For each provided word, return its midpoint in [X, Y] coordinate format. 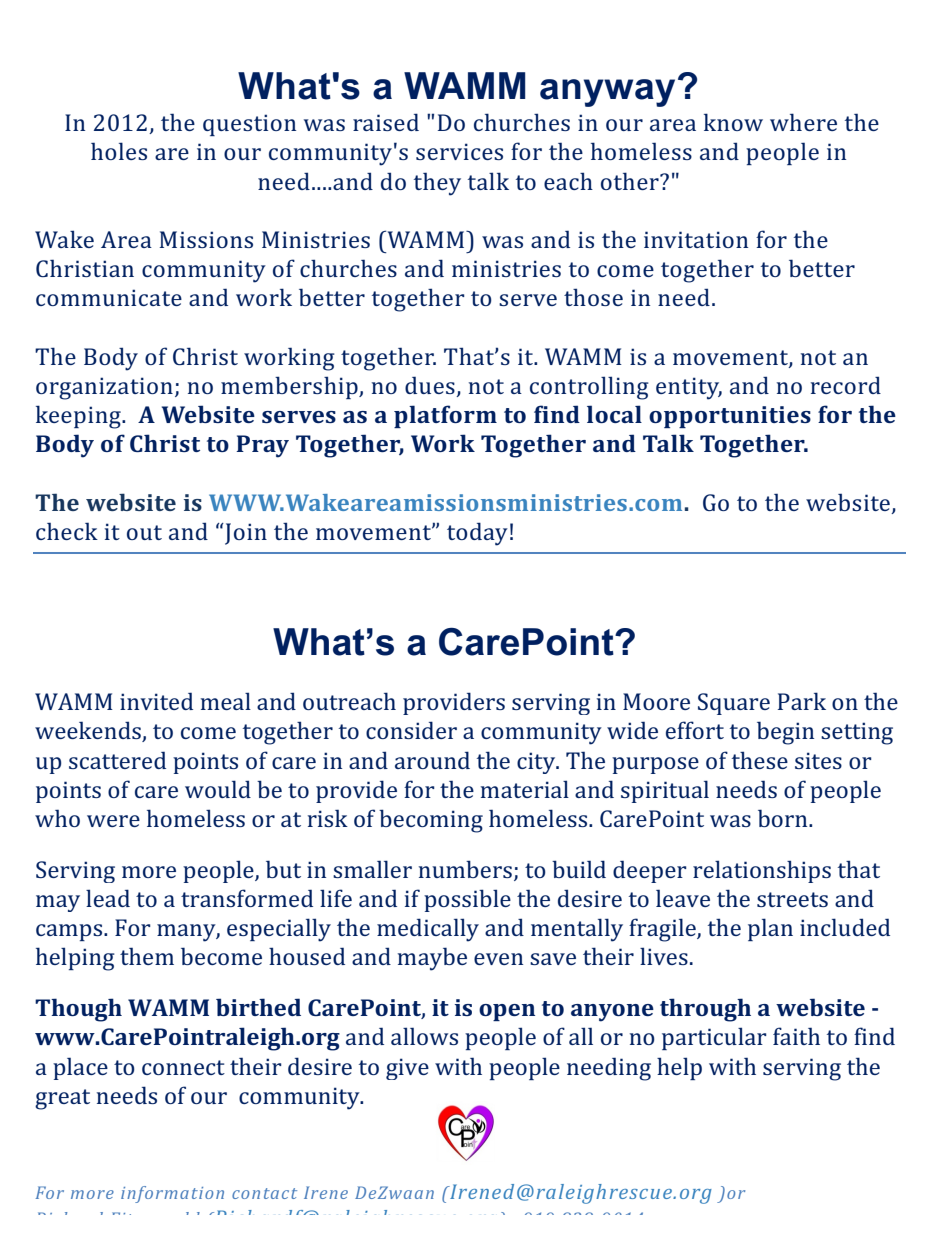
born [784, 818]
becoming [431, 821]
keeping [79, 417]
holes [119, 151]
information [172, 1194]
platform [445, 416]
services [459, 151]
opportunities [730, 417]
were [113, 821]
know [733, 122]
